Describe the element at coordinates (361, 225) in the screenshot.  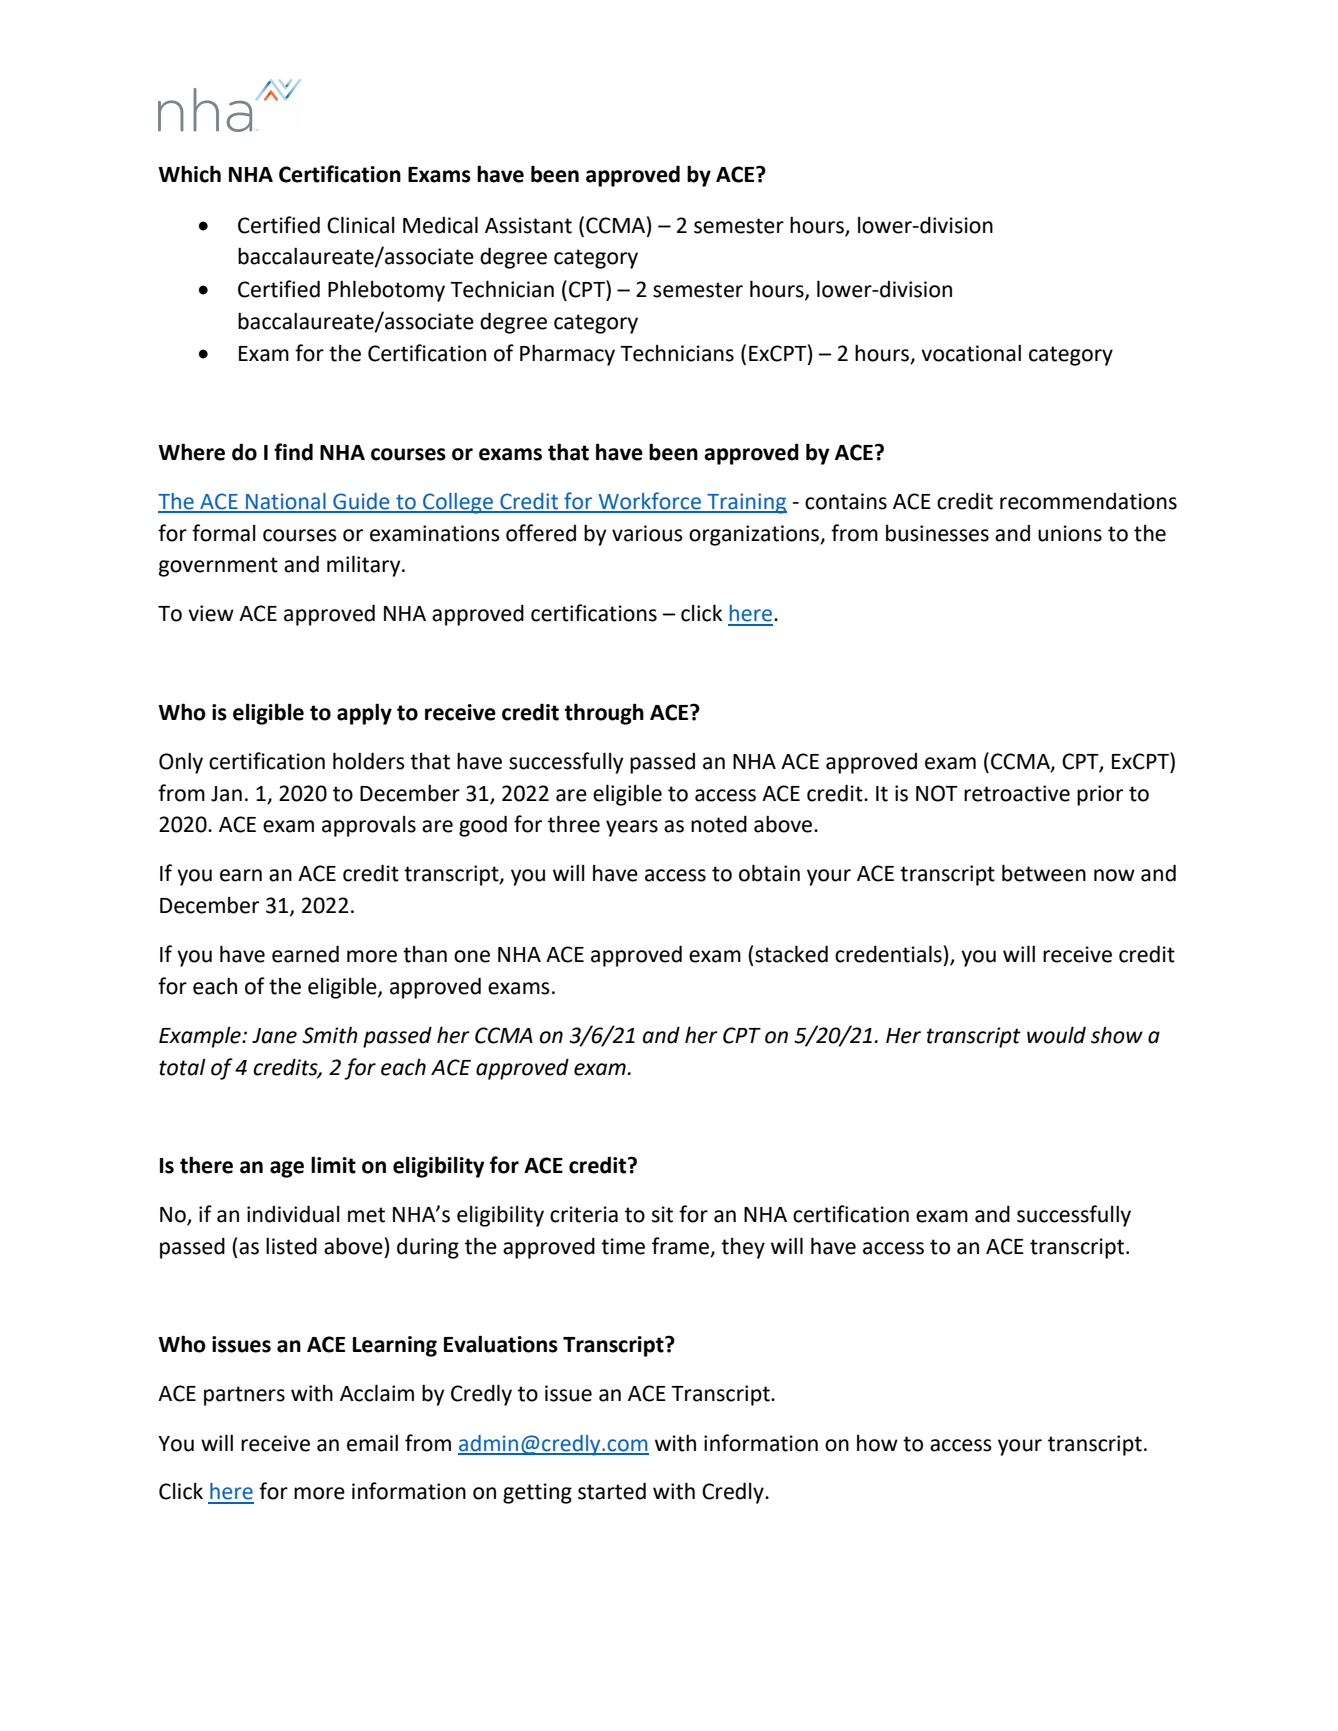
I see `Clinical` at that location.
